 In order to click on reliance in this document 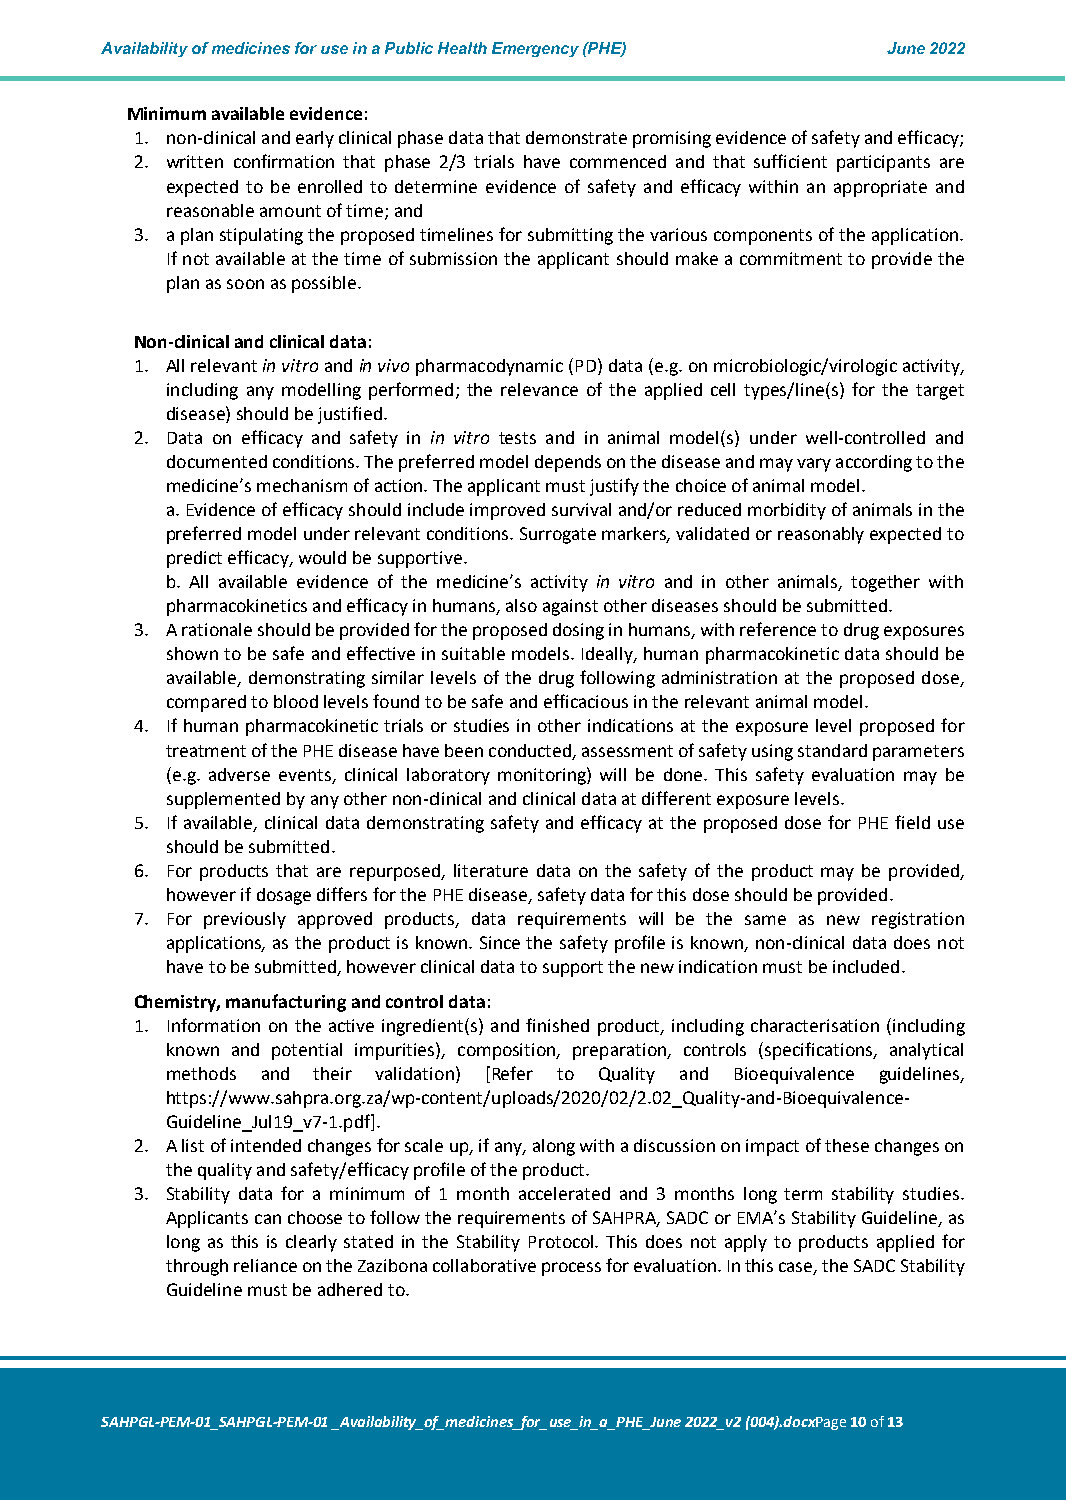, I will do `click(265, 1265)`.
